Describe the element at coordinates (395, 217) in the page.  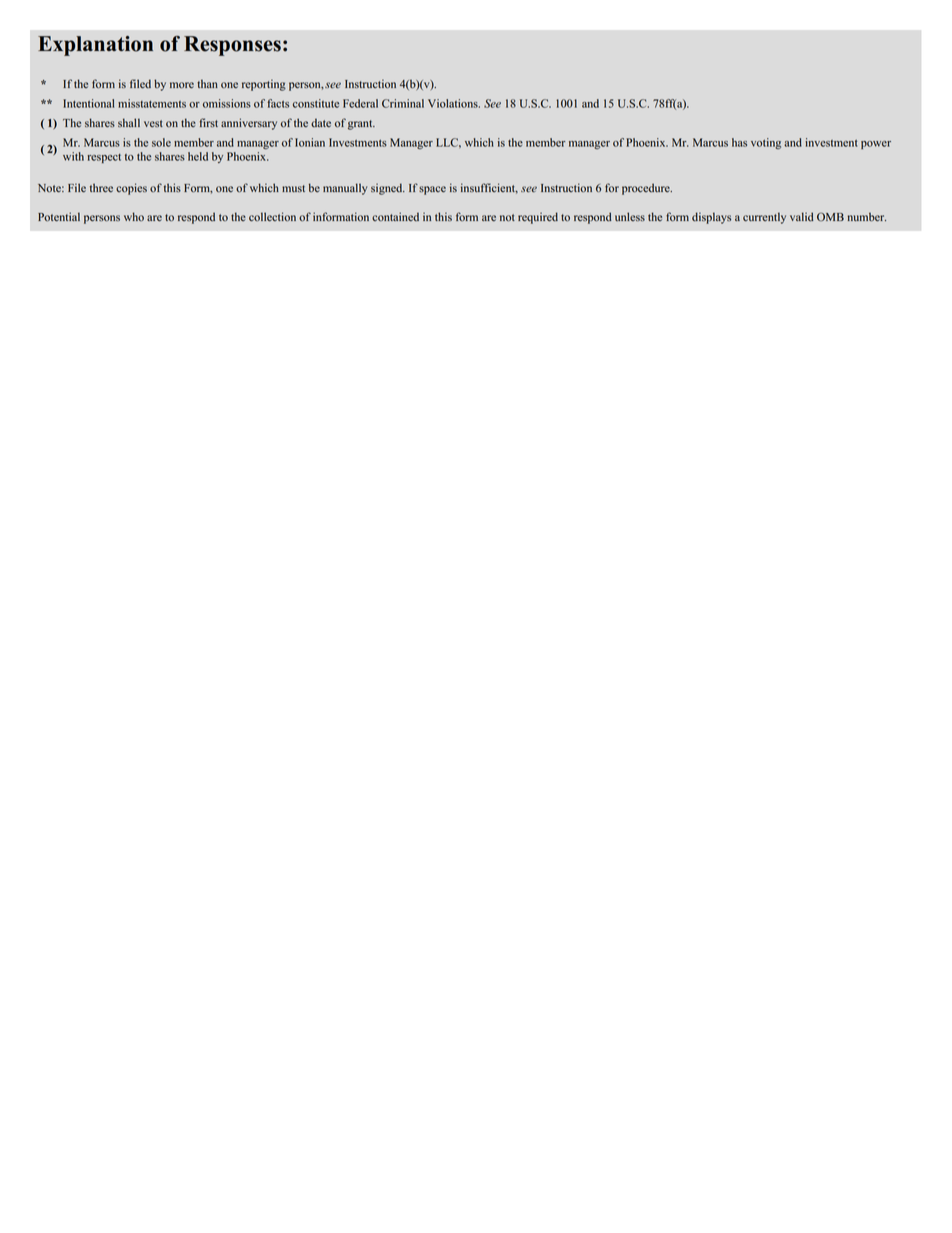
I see `contained` at that location.
